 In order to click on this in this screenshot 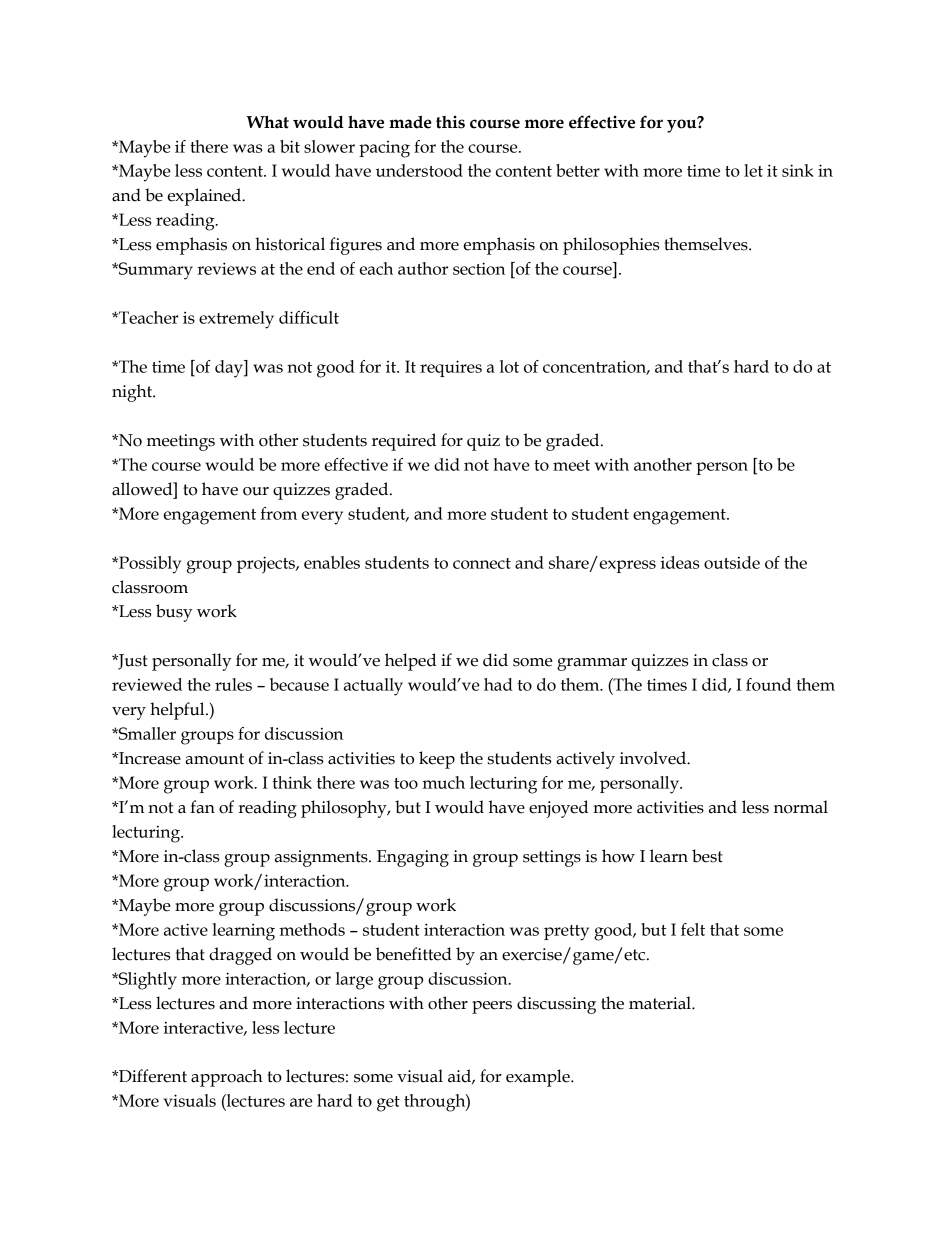, I will do `click(450, 122)`.
